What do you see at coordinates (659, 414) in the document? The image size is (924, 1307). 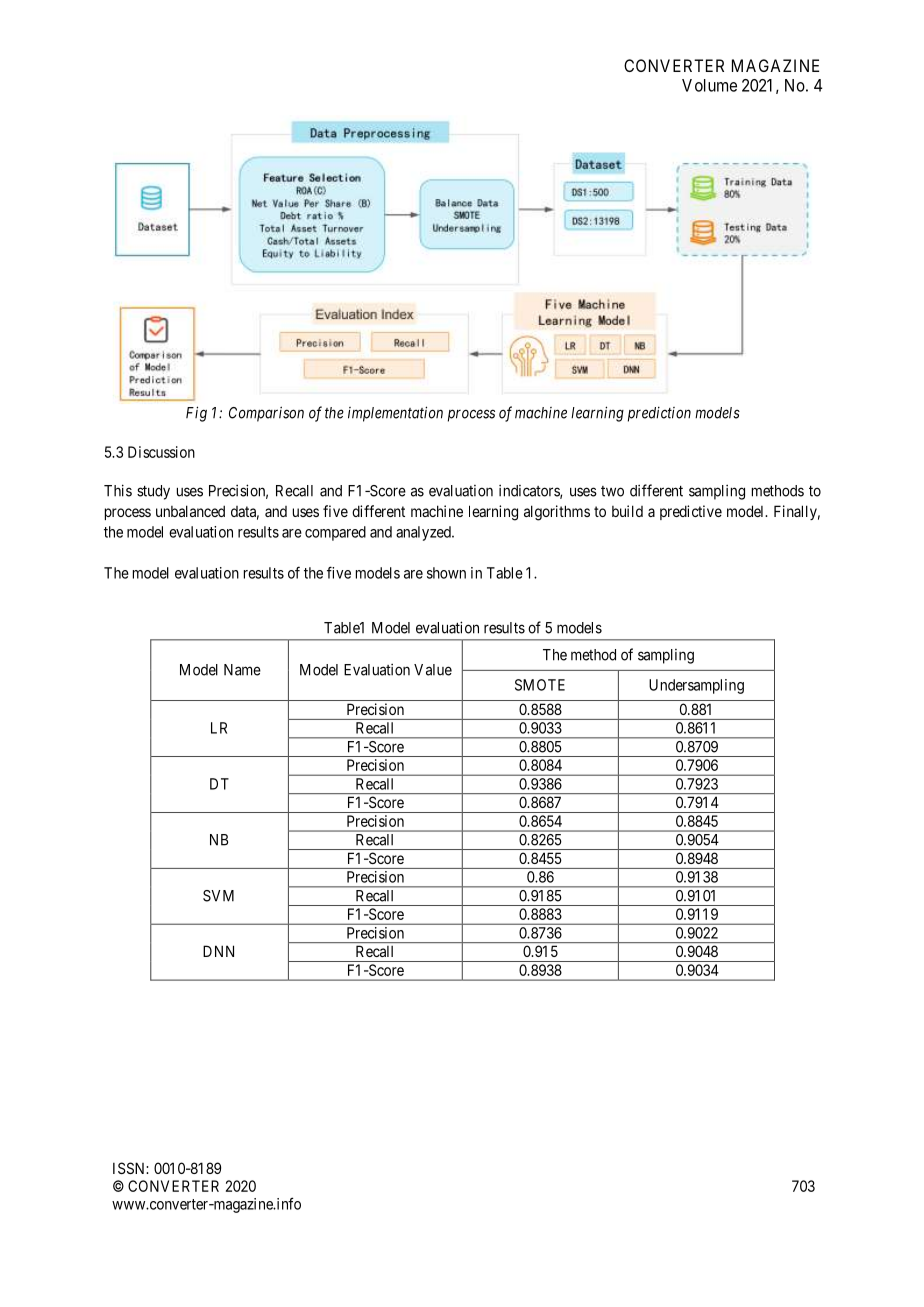 I see `prediction` at bounding box center [659, 414].
